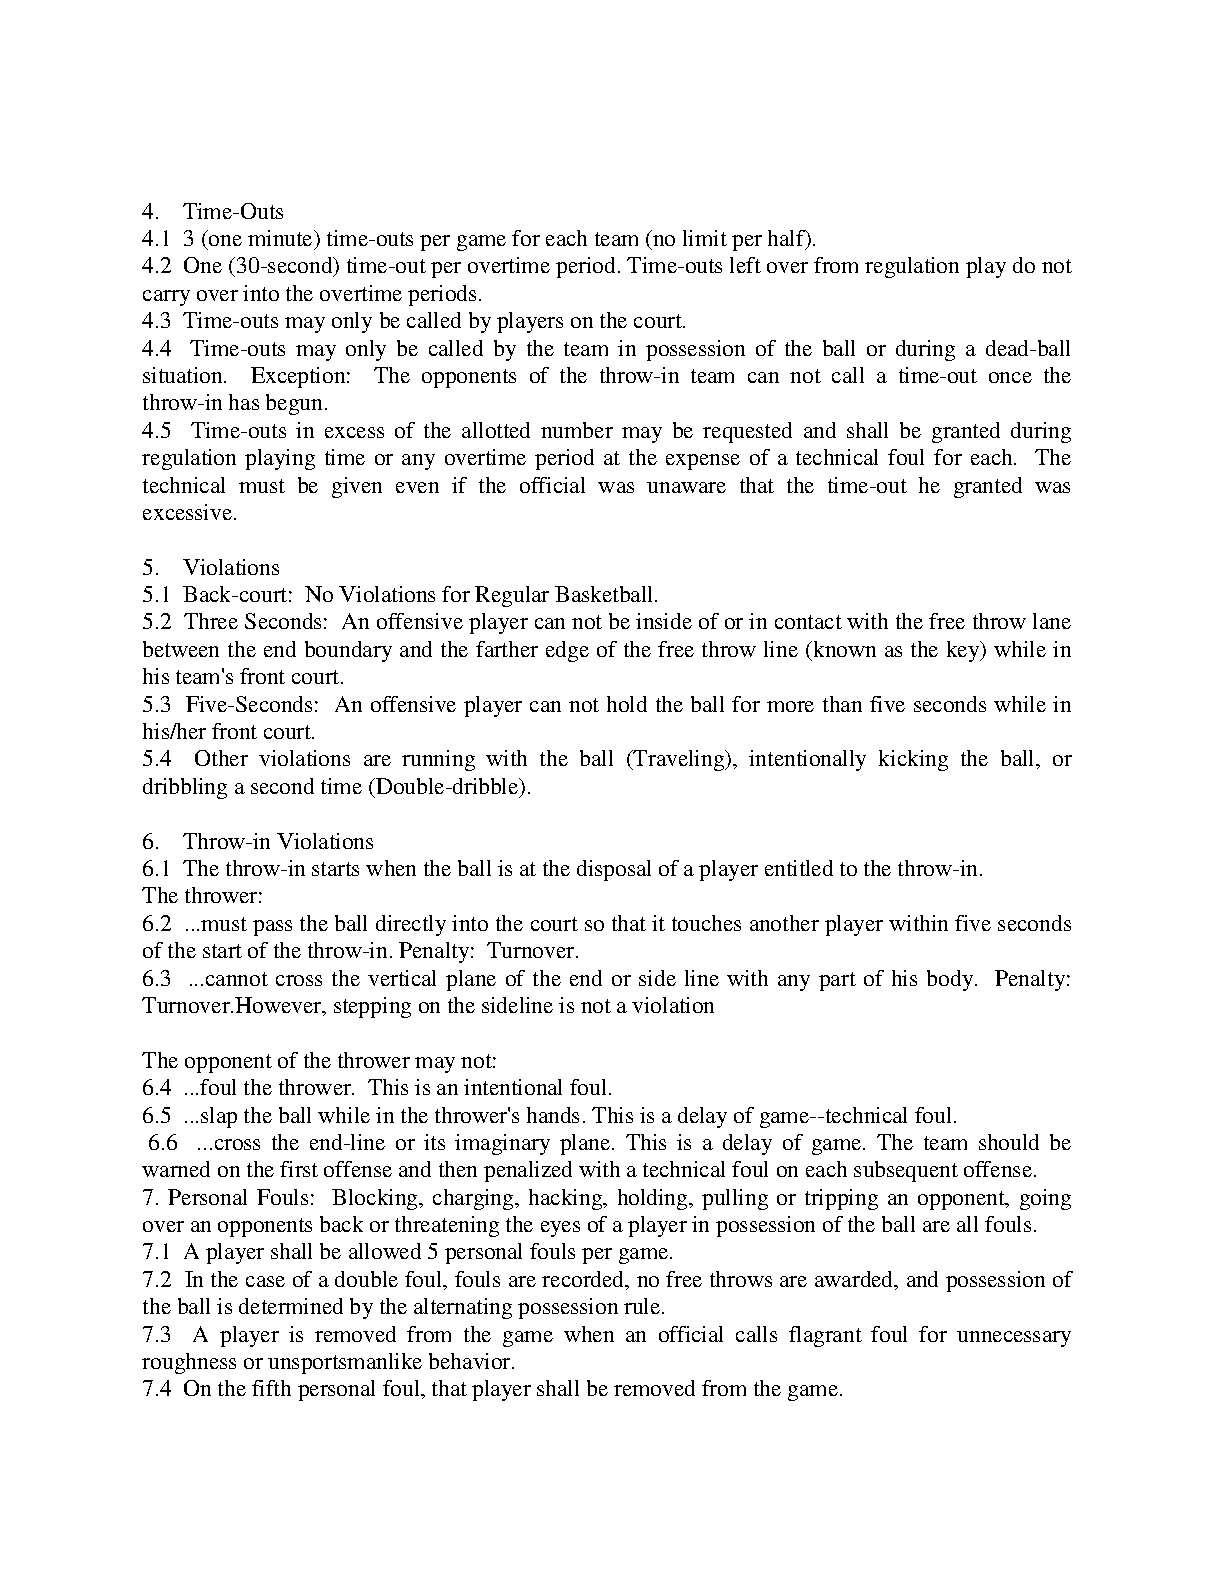 This screenshot has width=1215, height=1572. I want to click on rule, so click(643, 1306).
